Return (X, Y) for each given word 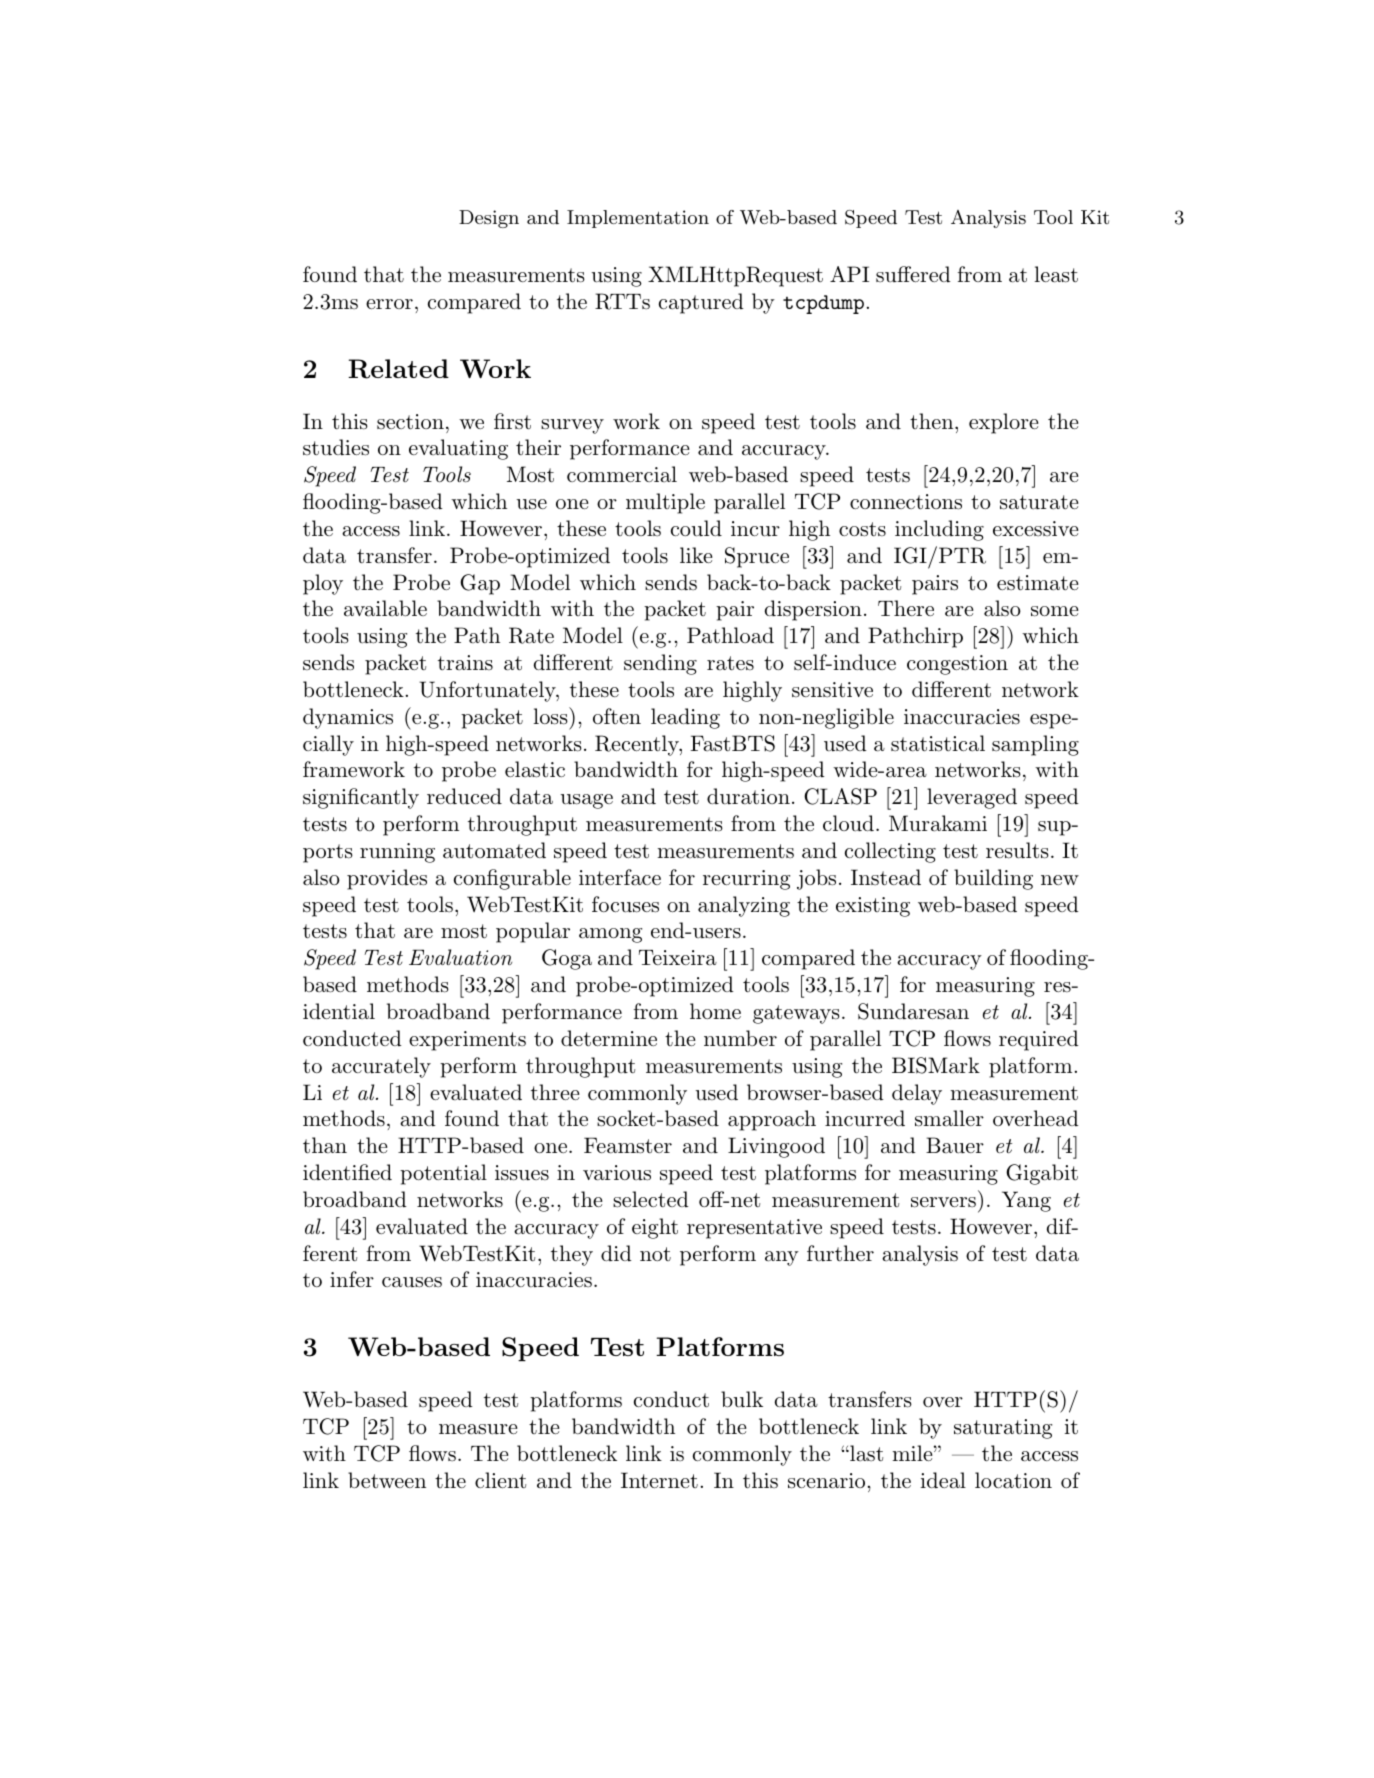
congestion (957, 665)
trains (465, 662)
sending (660, 664)
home (715, 1011)
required (1039, 1040)
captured (701, 303)
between (387, 1480)
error (389, 304)
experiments (467, 1041)
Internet (659, 1480)
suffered (913, 274)
